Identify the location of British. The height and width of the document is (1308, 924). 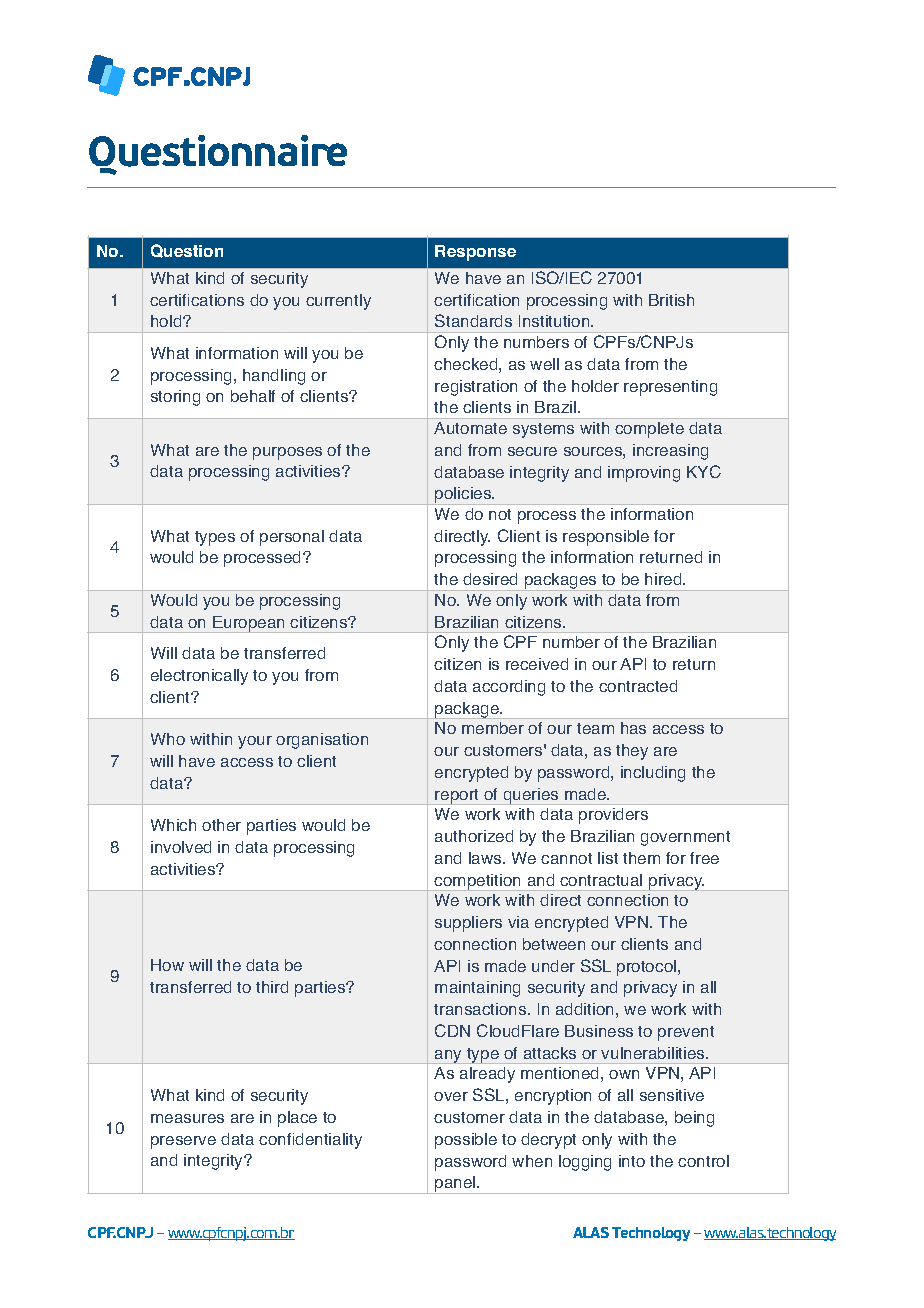
(671, 300).
